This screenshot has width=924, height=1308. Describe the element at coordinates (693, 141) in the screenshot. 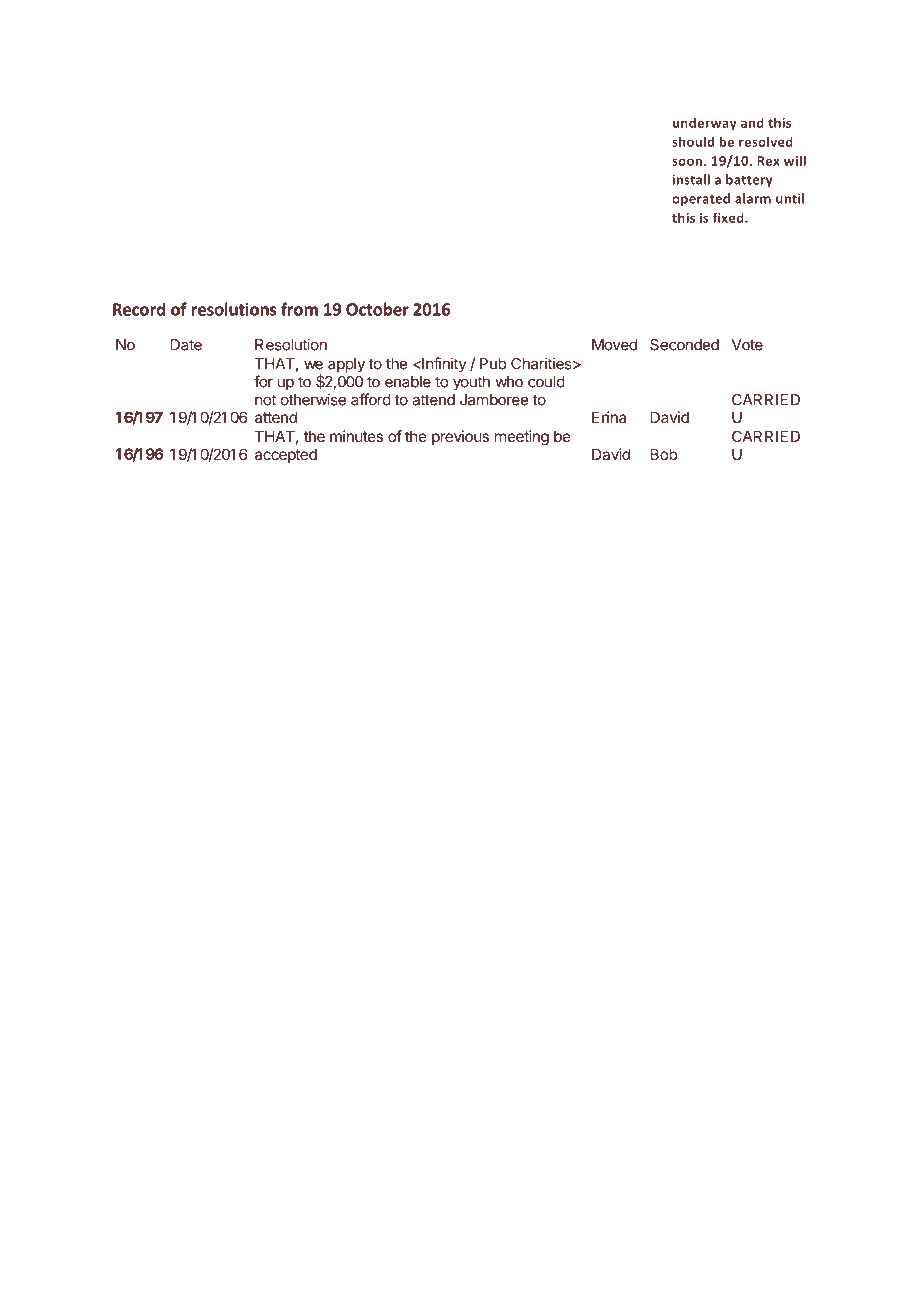

I see `should` at that location.
